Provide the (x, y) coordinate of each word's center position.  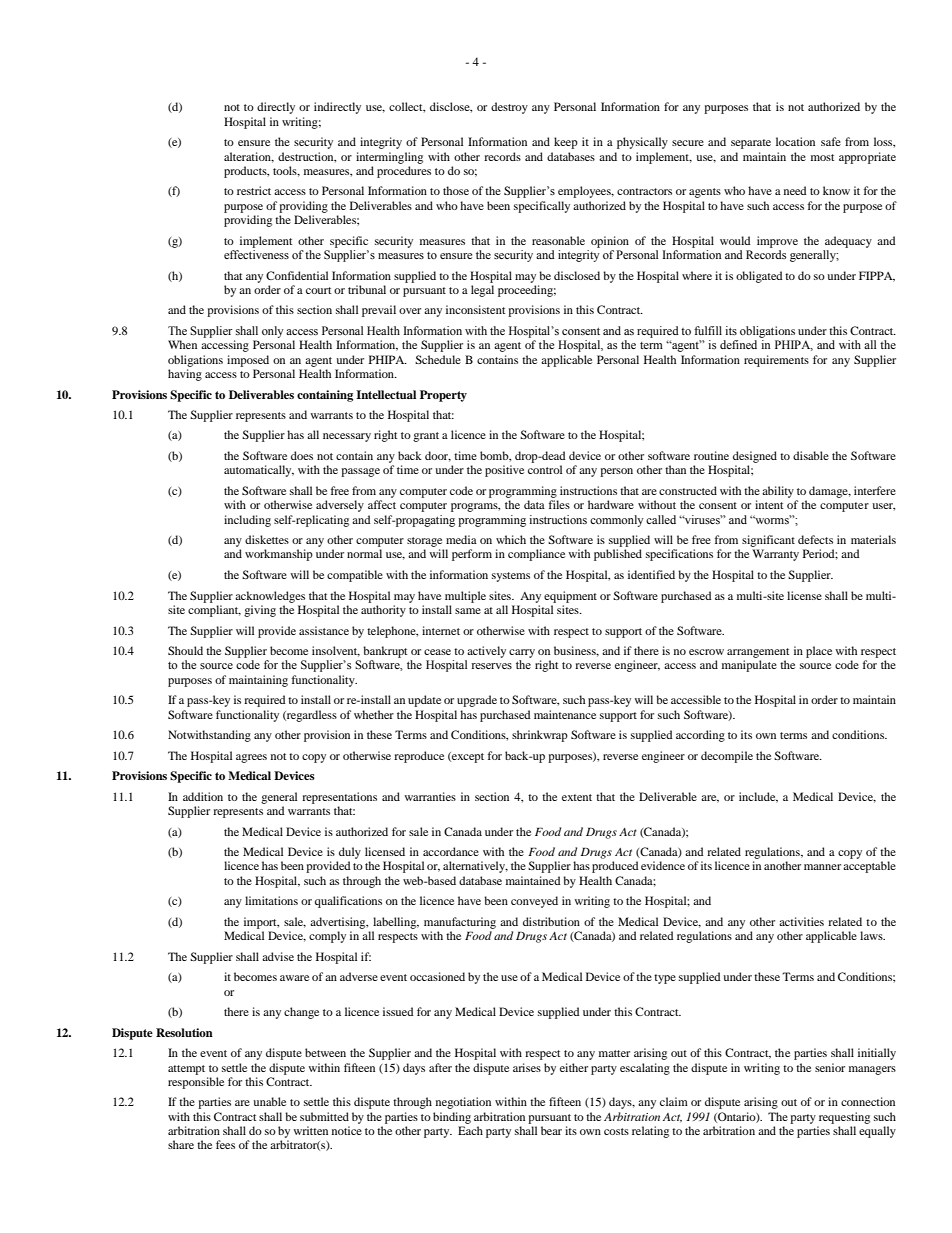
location (795, 141)
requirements (776, 361)
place (819, 652)
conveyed (534, 902)
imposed (248, 361)
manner (822, 867)
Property (443, 396)
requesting (844, 1118)
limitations (271, 900)
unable (269, 1101)
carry (522, 653)
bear (551, 1130)
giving (260, 611)
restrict (254, 190)
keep (566, 143)
